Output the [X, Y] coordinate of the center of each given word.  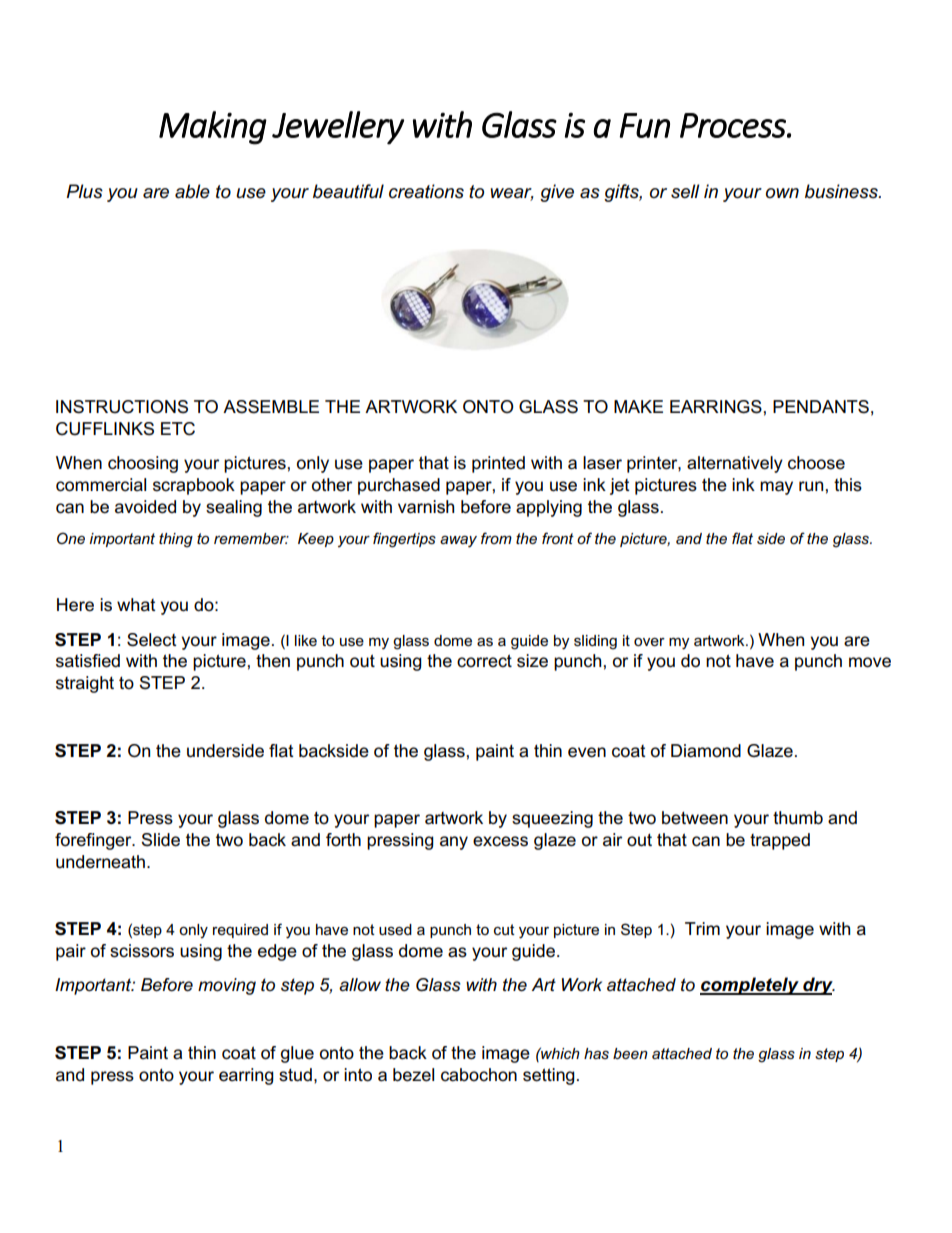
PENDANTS [821, 407]
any [454, 843]
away [458, 542]
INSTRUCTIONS [122, 407]
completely [750, 986]
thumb [798, 818]
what [136, 604]
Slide [160, 840]
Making [213, 128]
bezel [413, 1075]
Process [734, 125]
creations [426, 191]
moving [227, 986]
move [870, 662]
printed [498, 464]
